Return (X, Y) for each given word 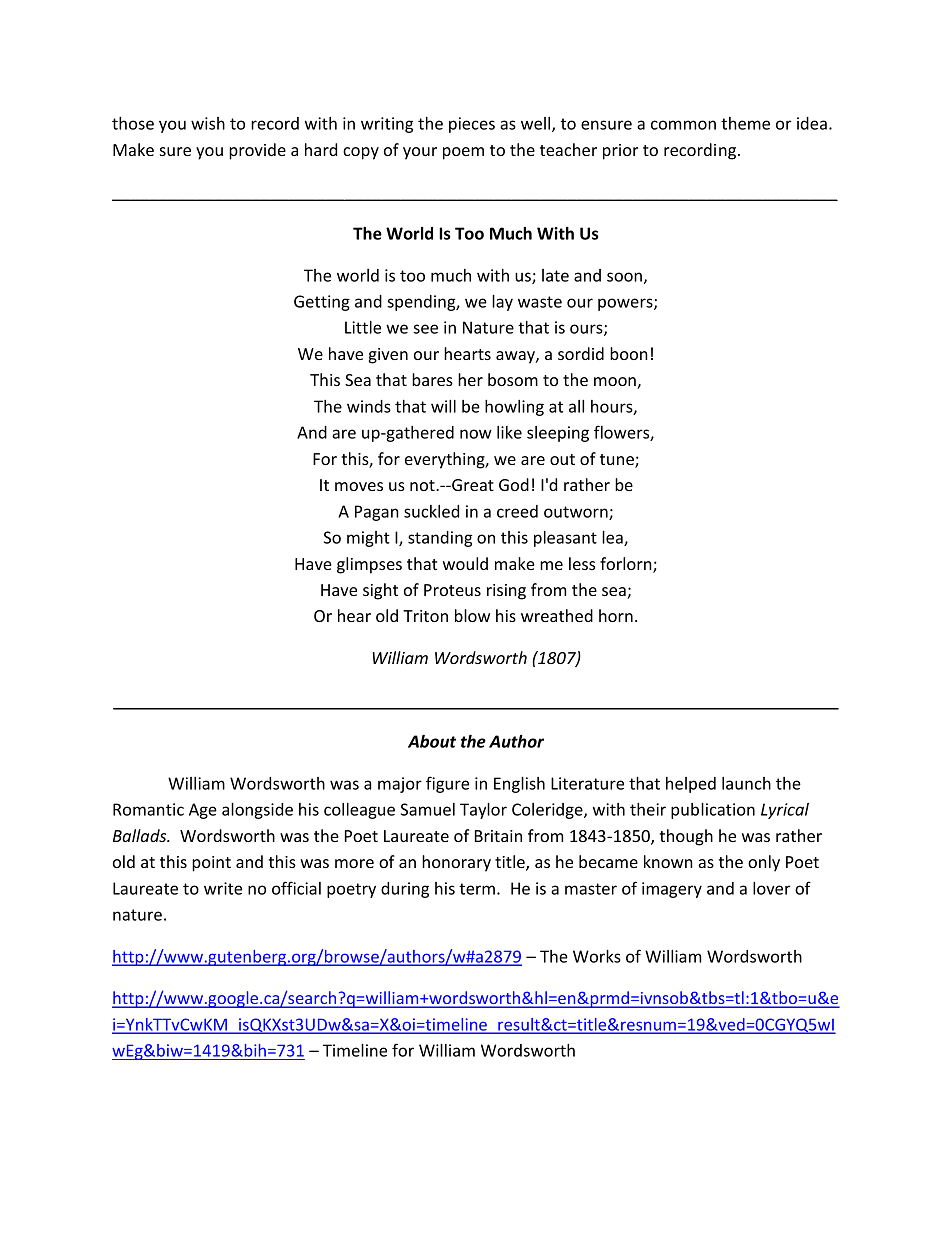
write (223, 888)
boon (629, 353)
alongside (257, 810)
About (432, 741)
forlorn (627, 565)
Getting (322, 303)
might (368, 539)
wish (208, 123)
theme (745, 123)
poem (463, 153)
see (425, 329)
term (477, 889)
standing (440, 539)
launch (746, 783)
